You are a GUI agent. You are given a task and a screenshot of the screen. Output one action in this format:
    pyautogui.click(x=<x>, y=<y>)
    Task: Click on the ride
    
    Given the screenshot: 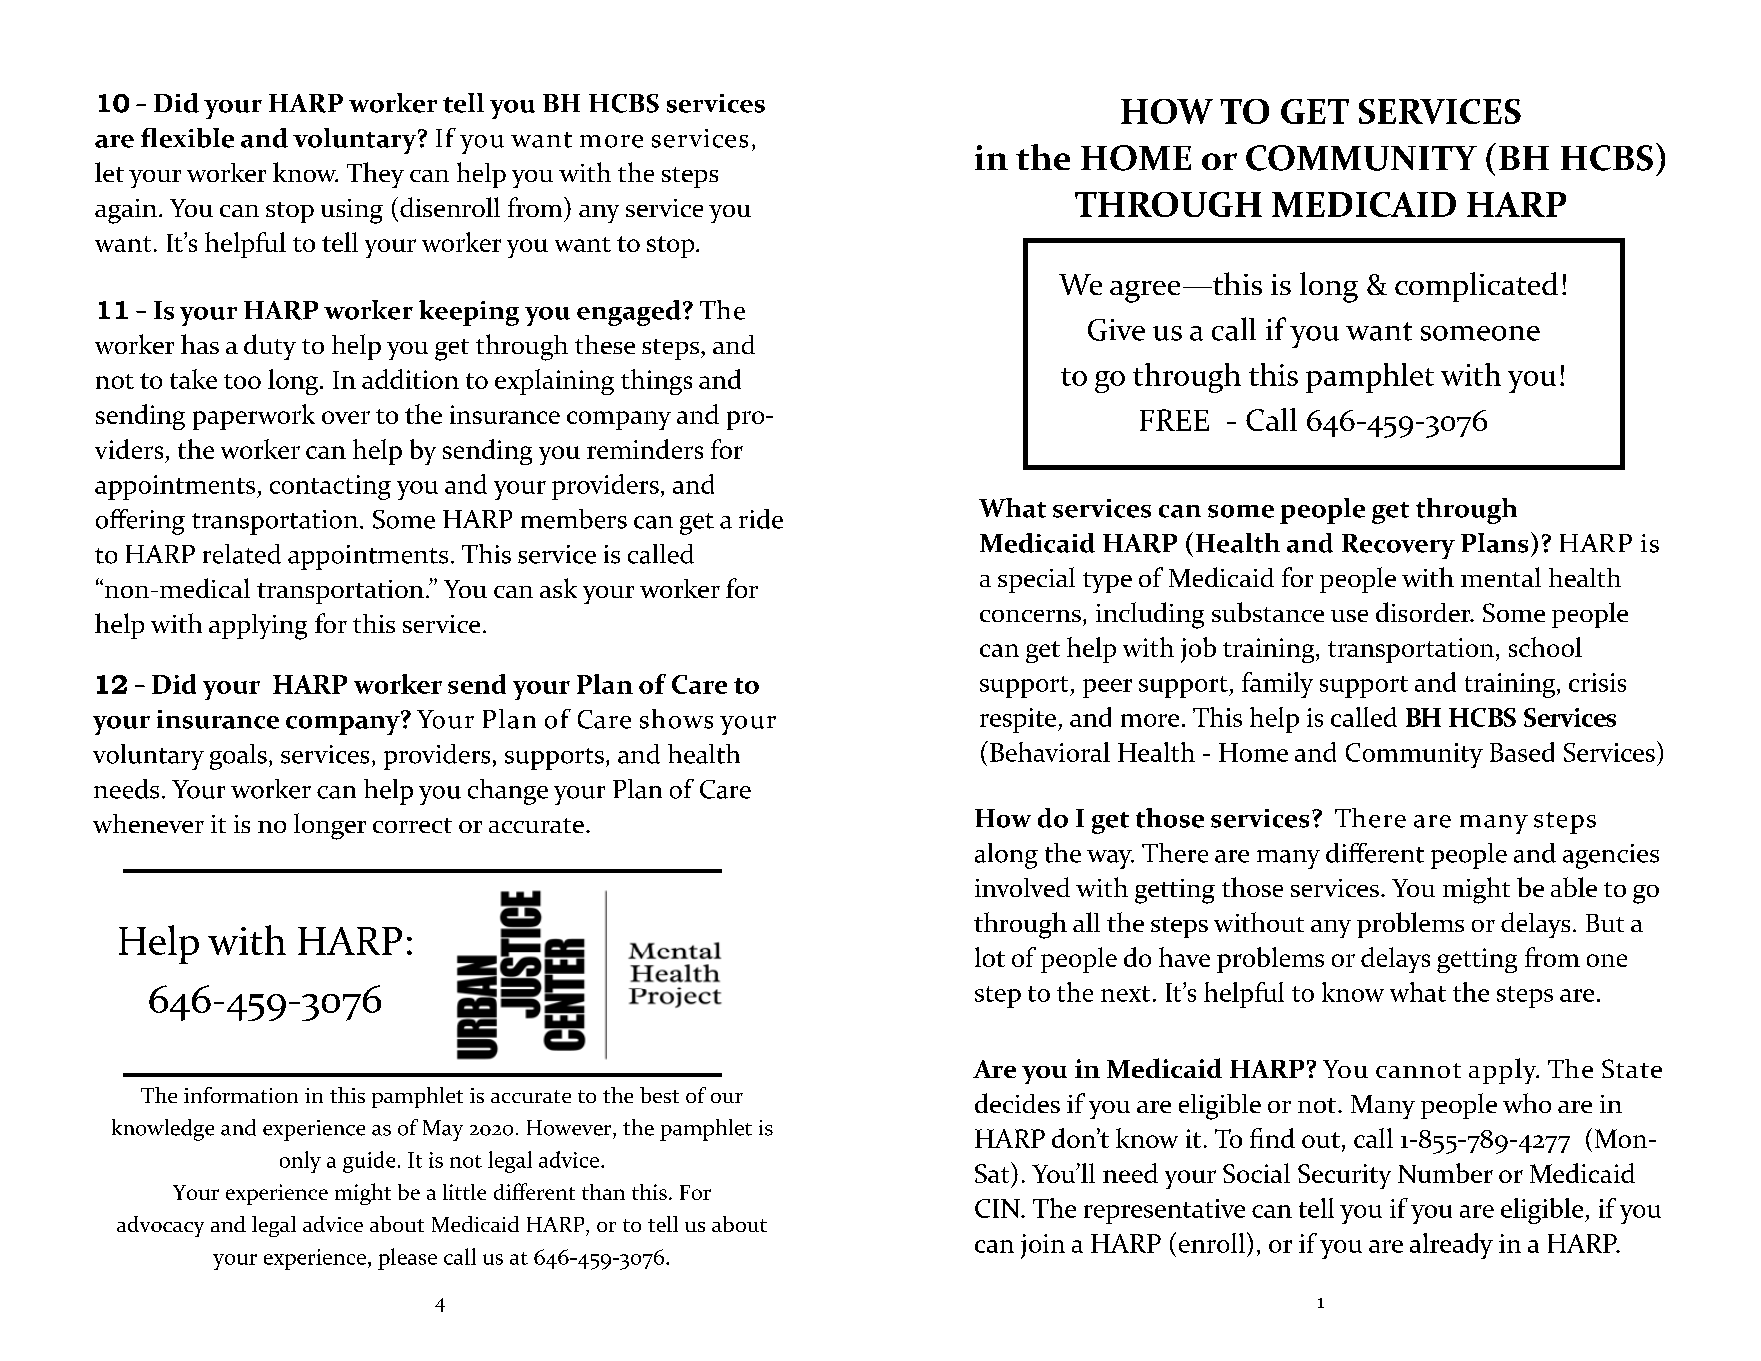 What is the action you would take?
    pyautogui.click(x=761, y=519)
